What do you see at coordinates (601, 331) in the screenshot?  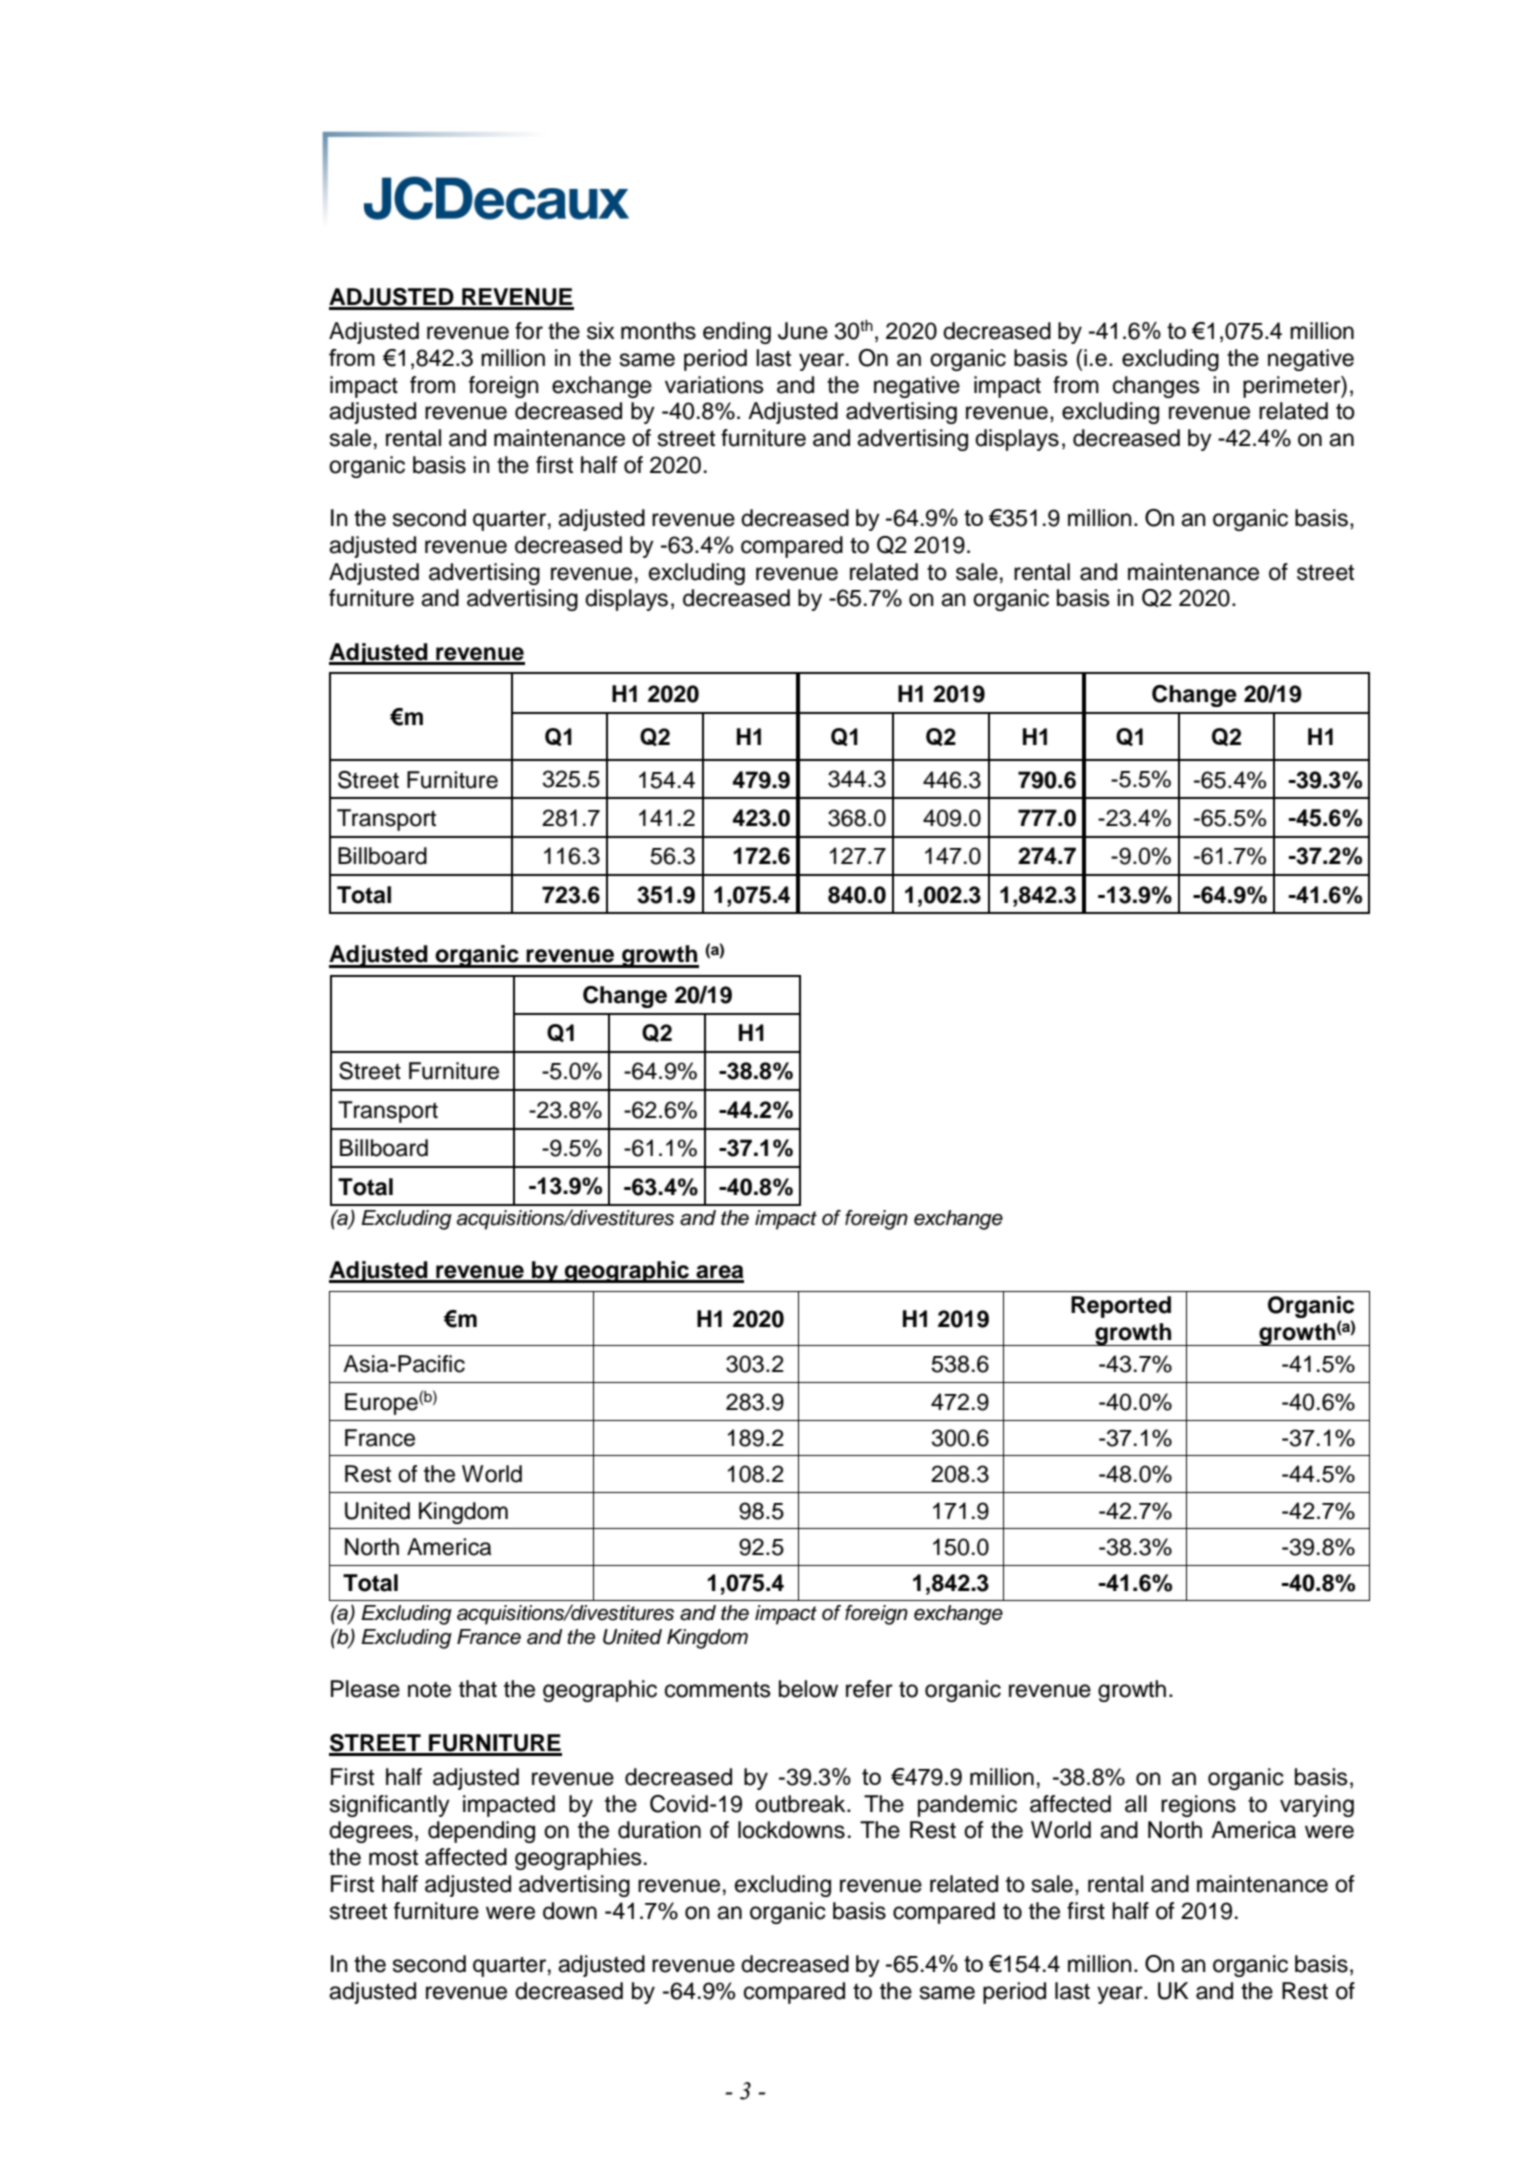 I see `six` at bounding box center [601, 331].
